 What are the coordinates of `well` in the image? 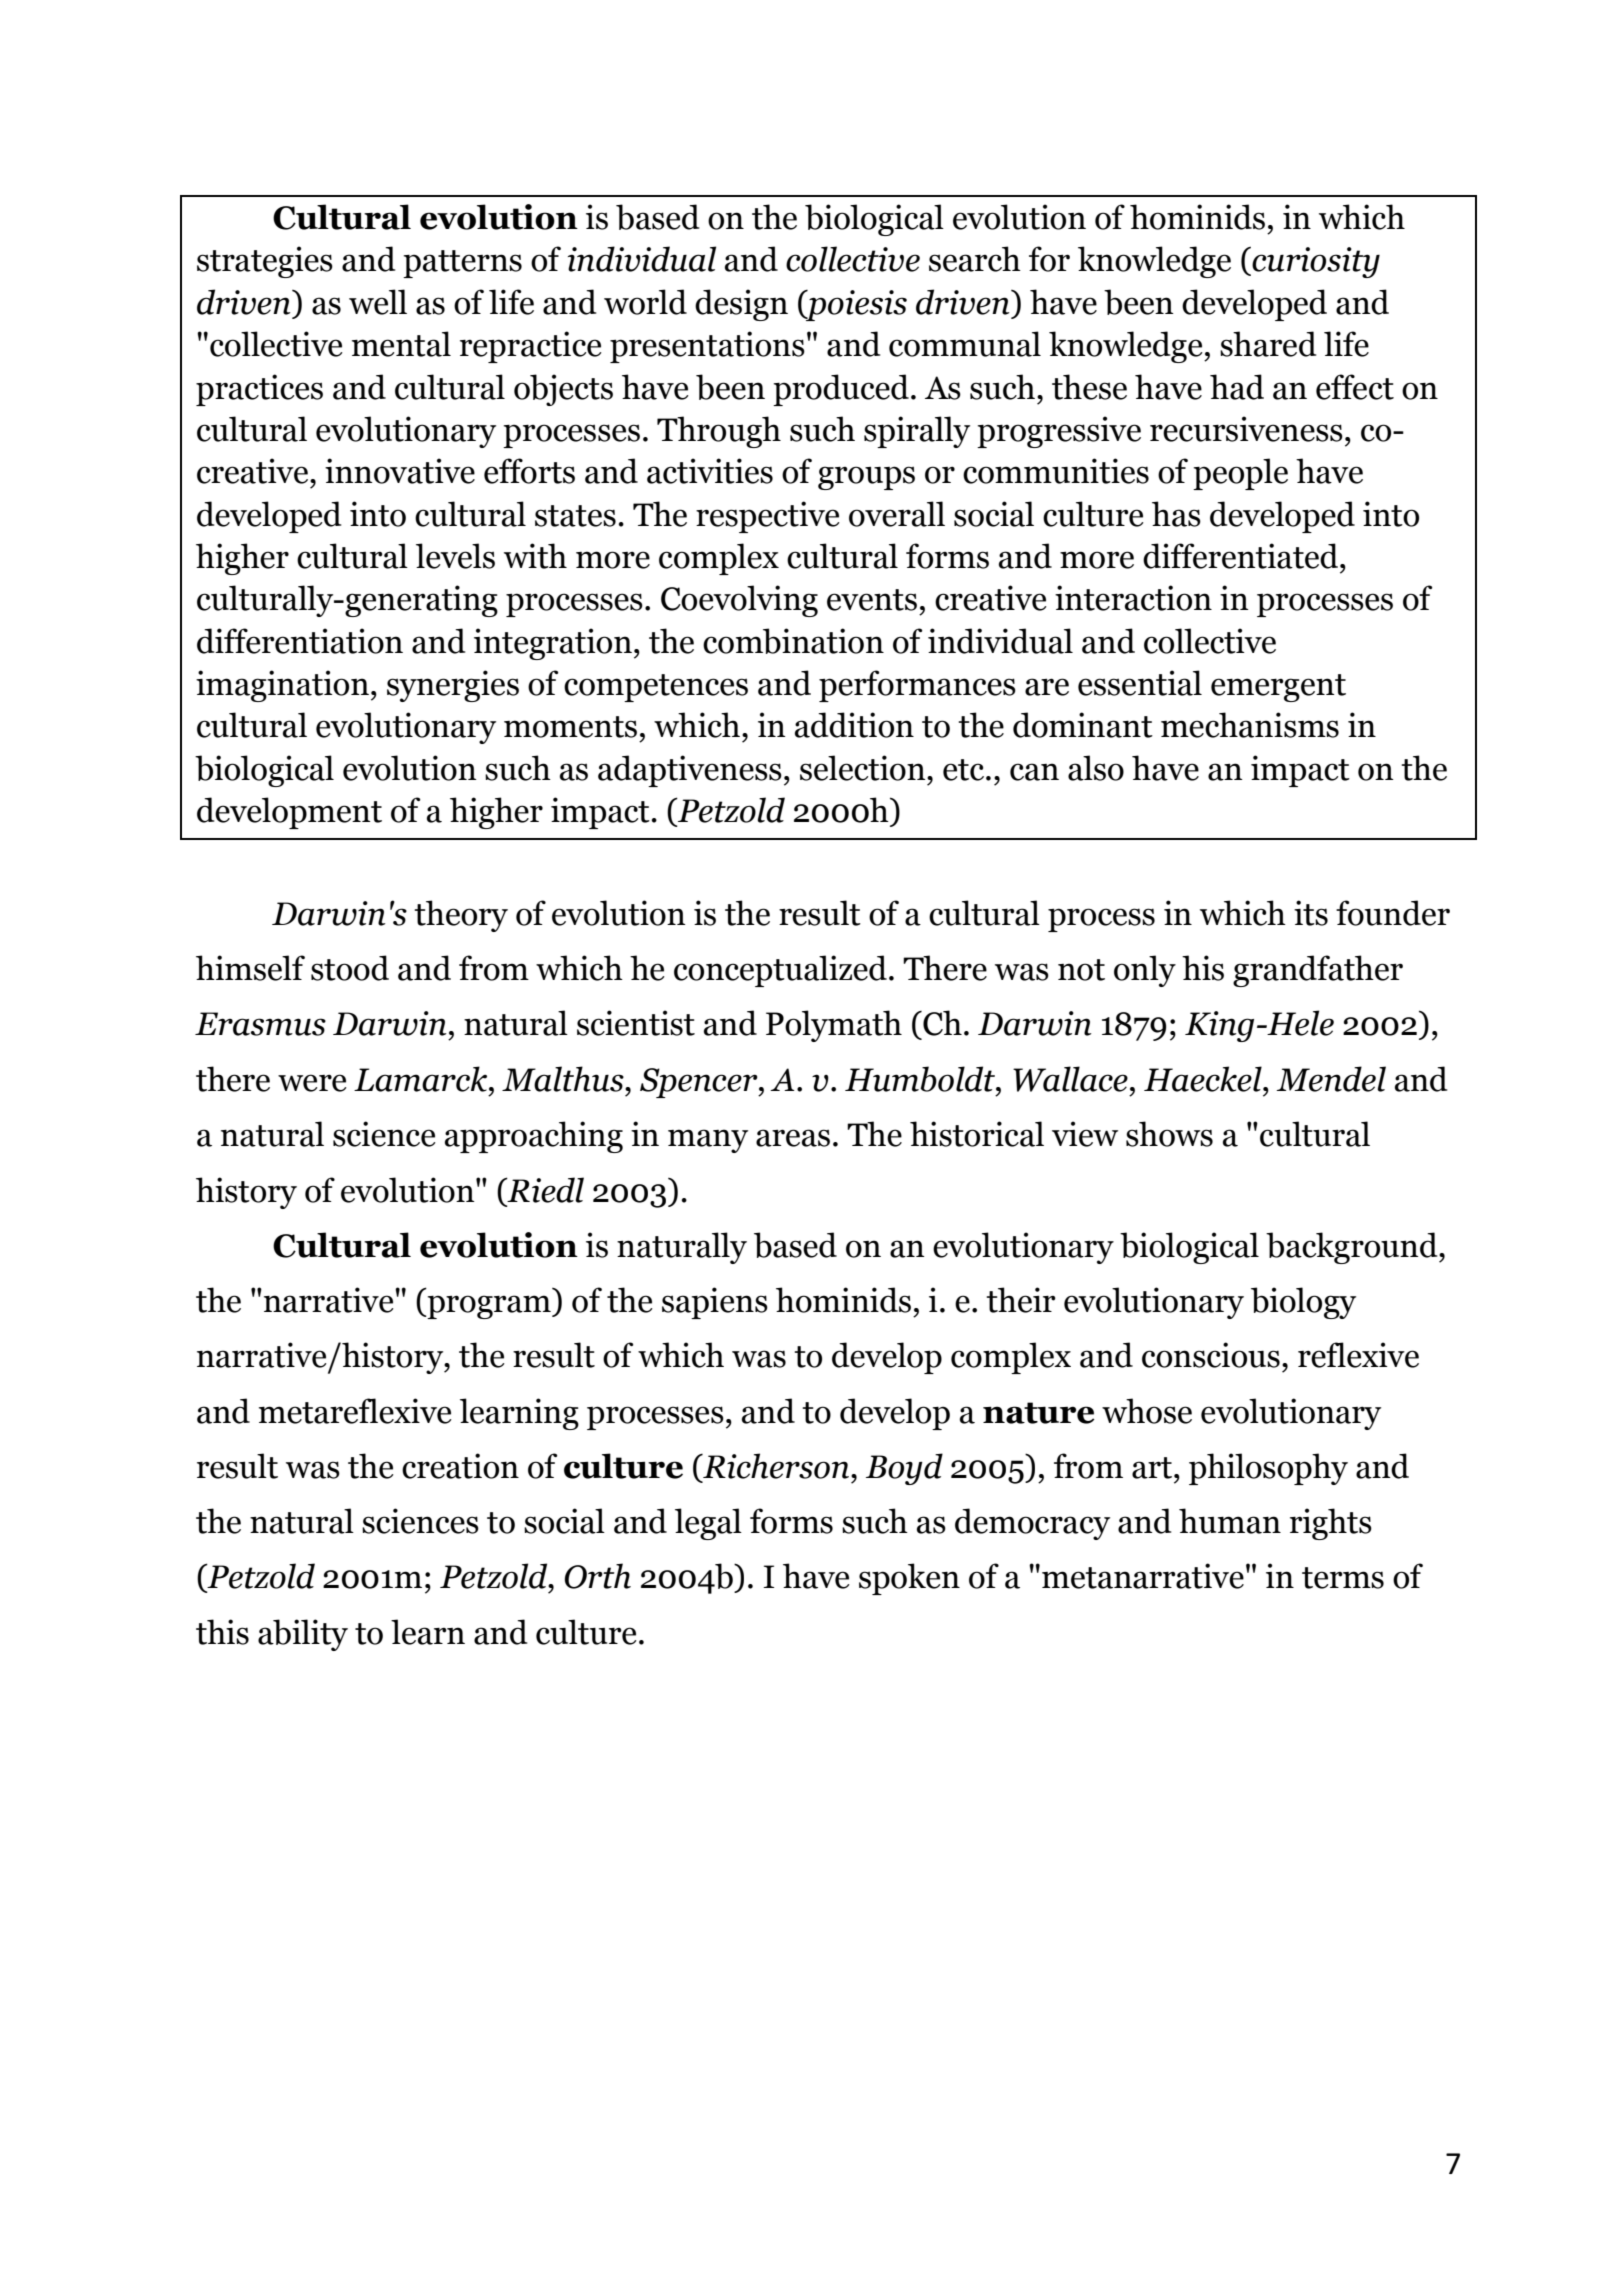 It's located at (378, 302).
